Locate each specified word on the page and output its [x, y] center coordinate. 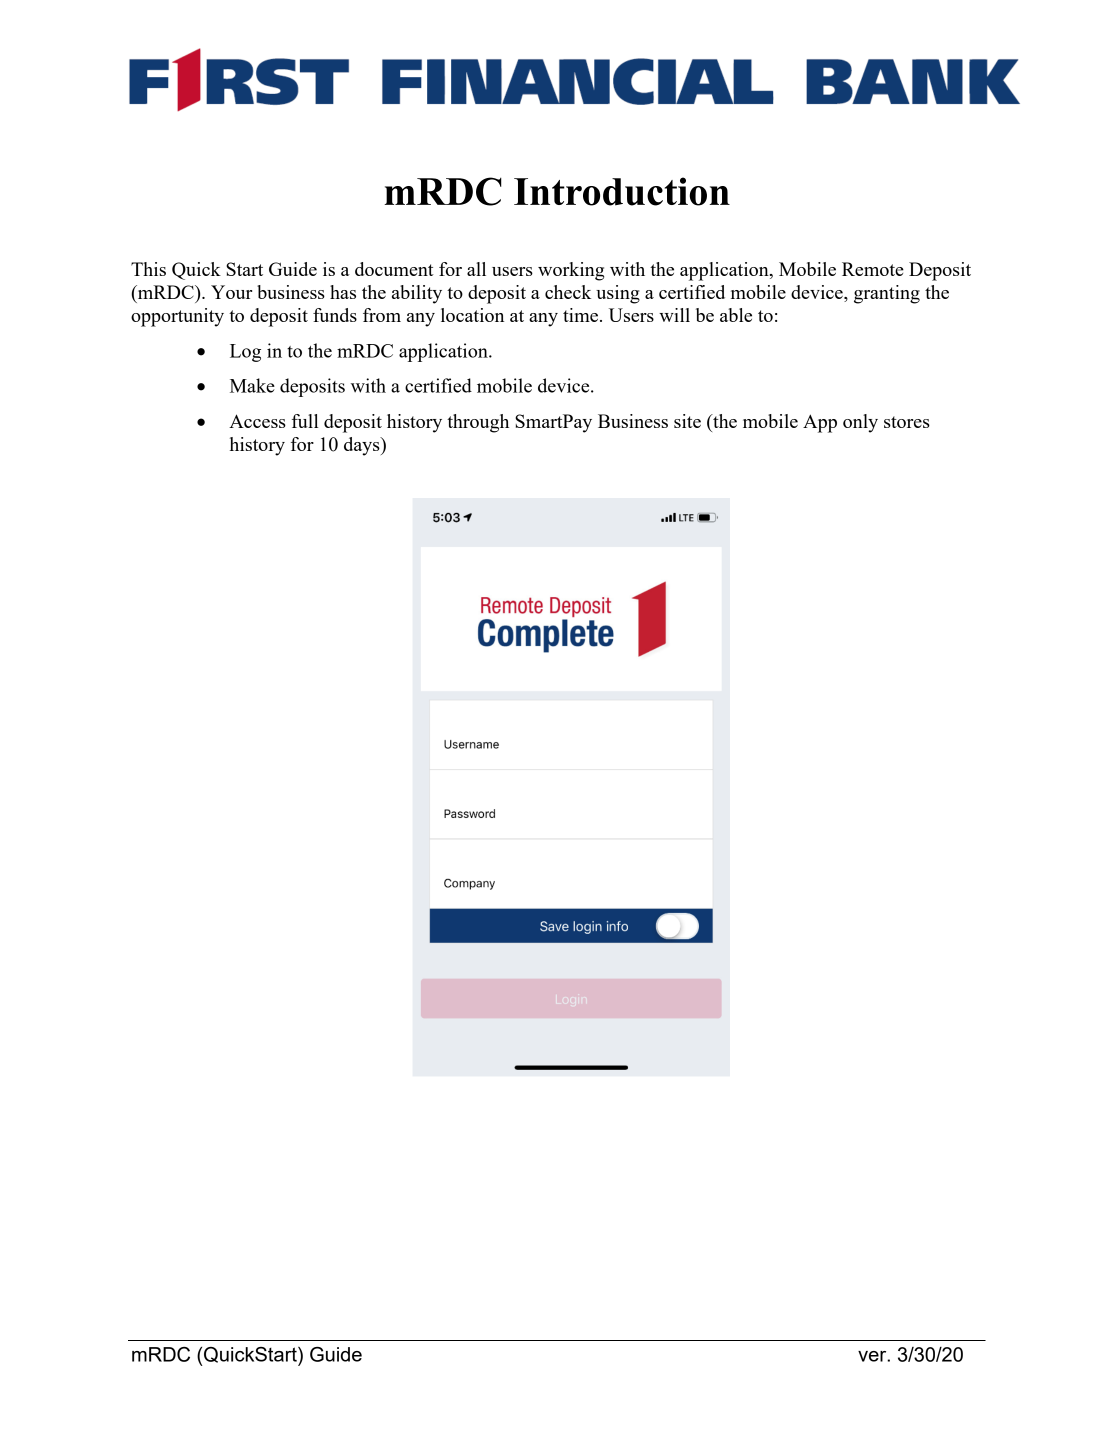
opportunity [177, 317]
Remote [873, 269]
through [478, 423]
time [582, 315]
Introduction [622, 191]
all [476, 269]
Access [257, 421]
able [736, 315]
